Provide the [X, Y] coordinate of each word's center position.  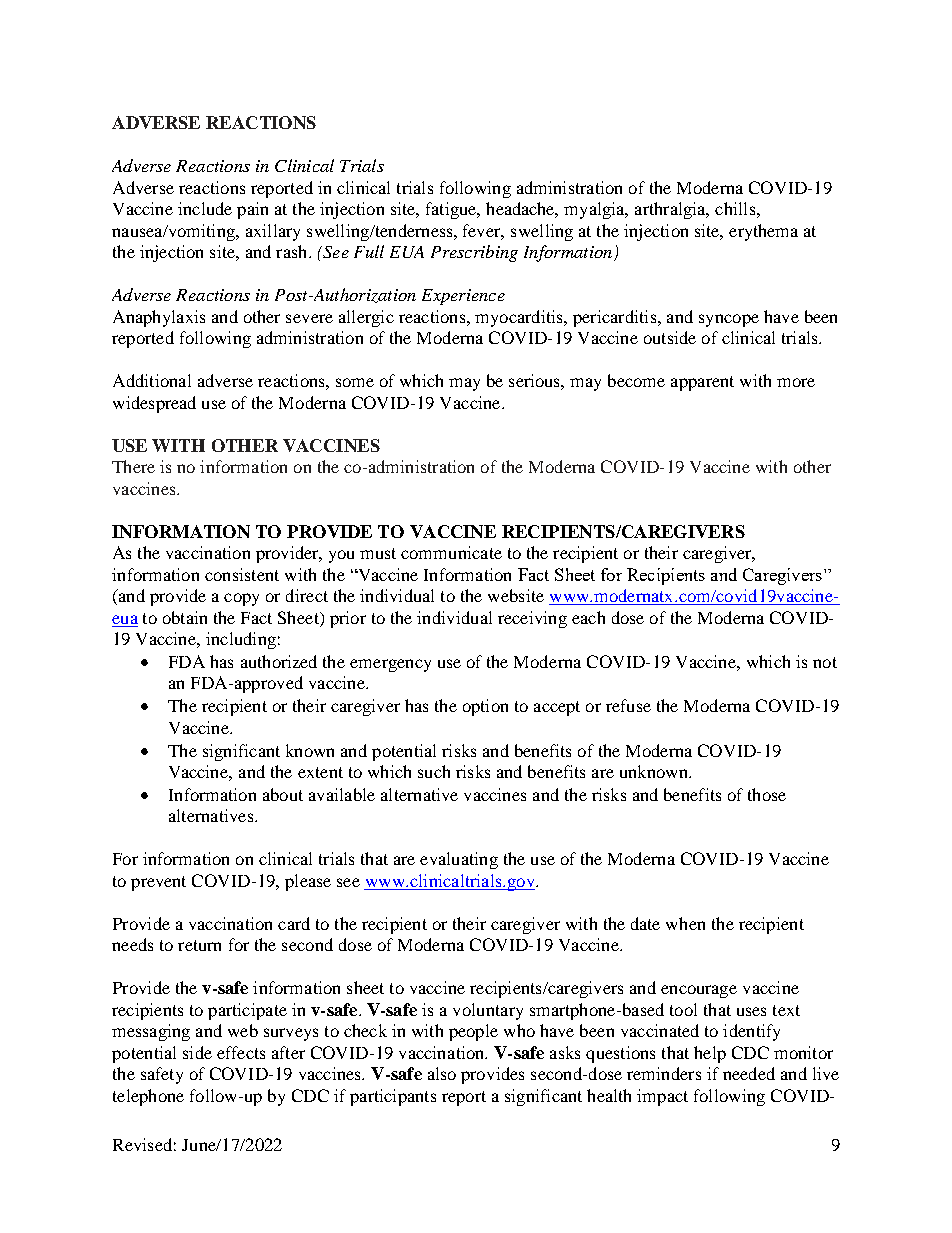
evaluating [459, 860]
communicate [451, 552]
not [825, 662]
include [205, 208]
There [133, 466]
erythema [763, 232]
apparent [702, 383]
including [241, 640]
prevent [158, 883]
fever [483, 232]
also [442, 1073]
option [485, 707]
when [685, 923]
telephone [148, 1097]
